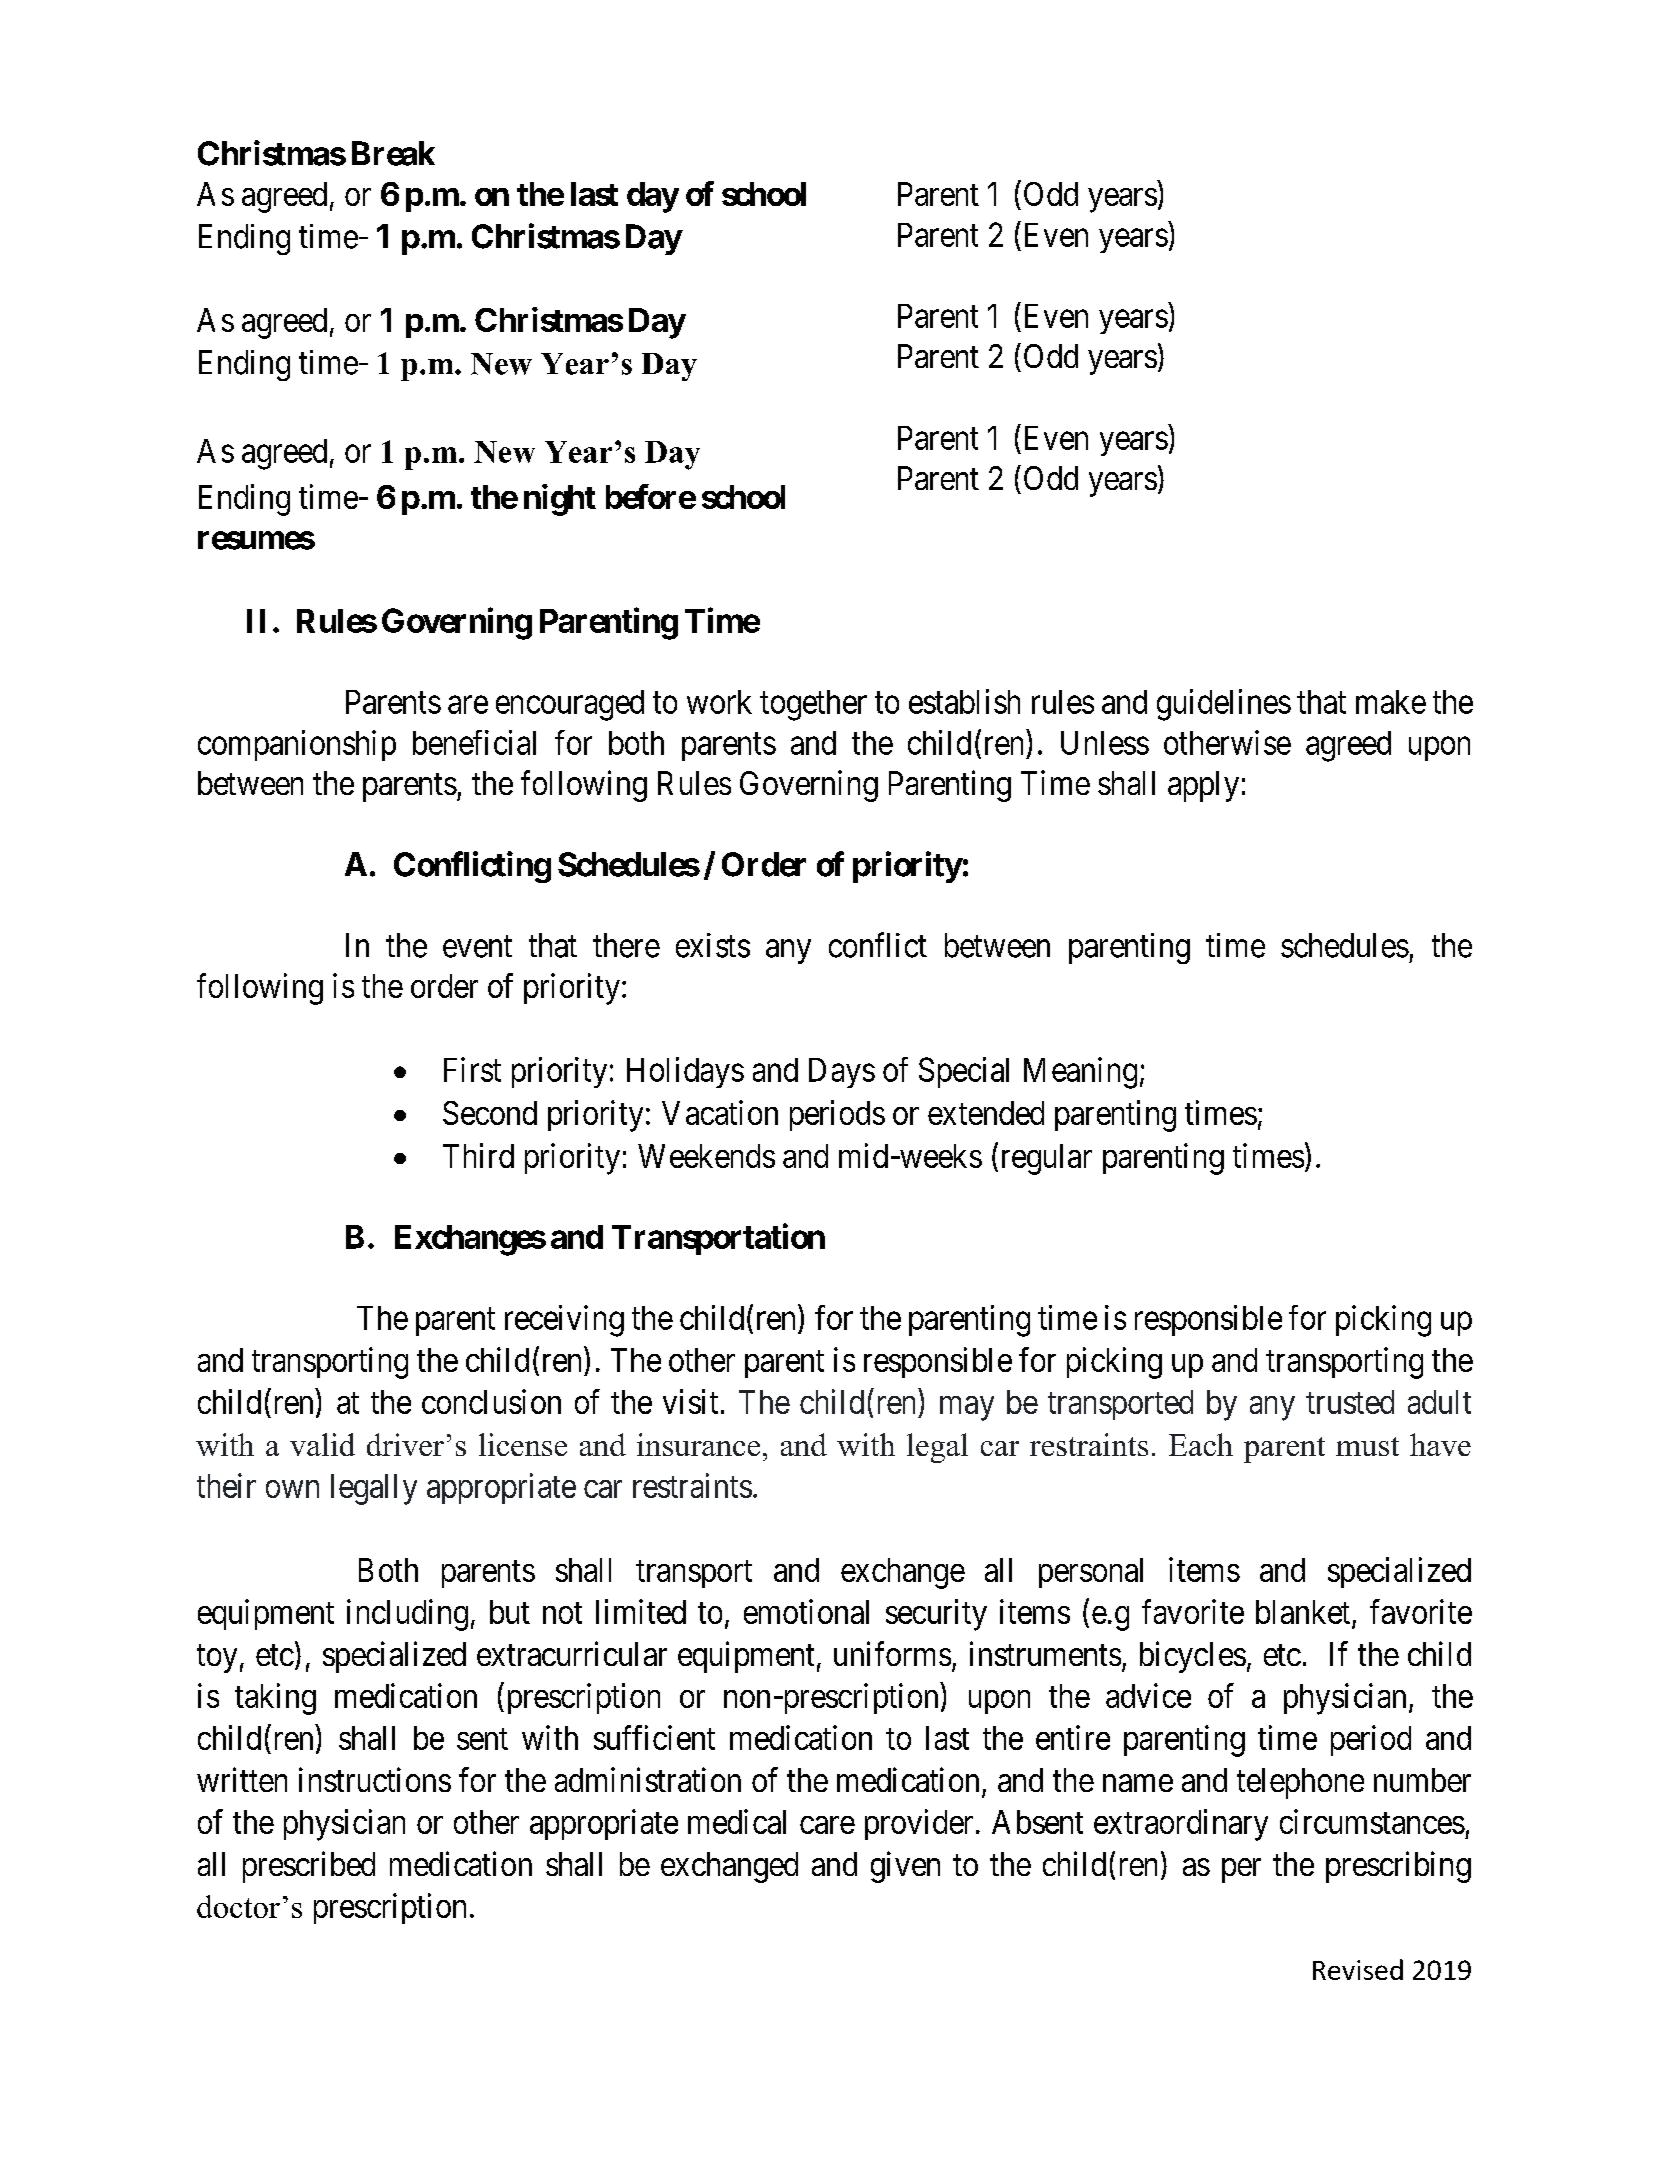 This document has width=1668, height=2159. I want to click on night, so click(560, 500).
